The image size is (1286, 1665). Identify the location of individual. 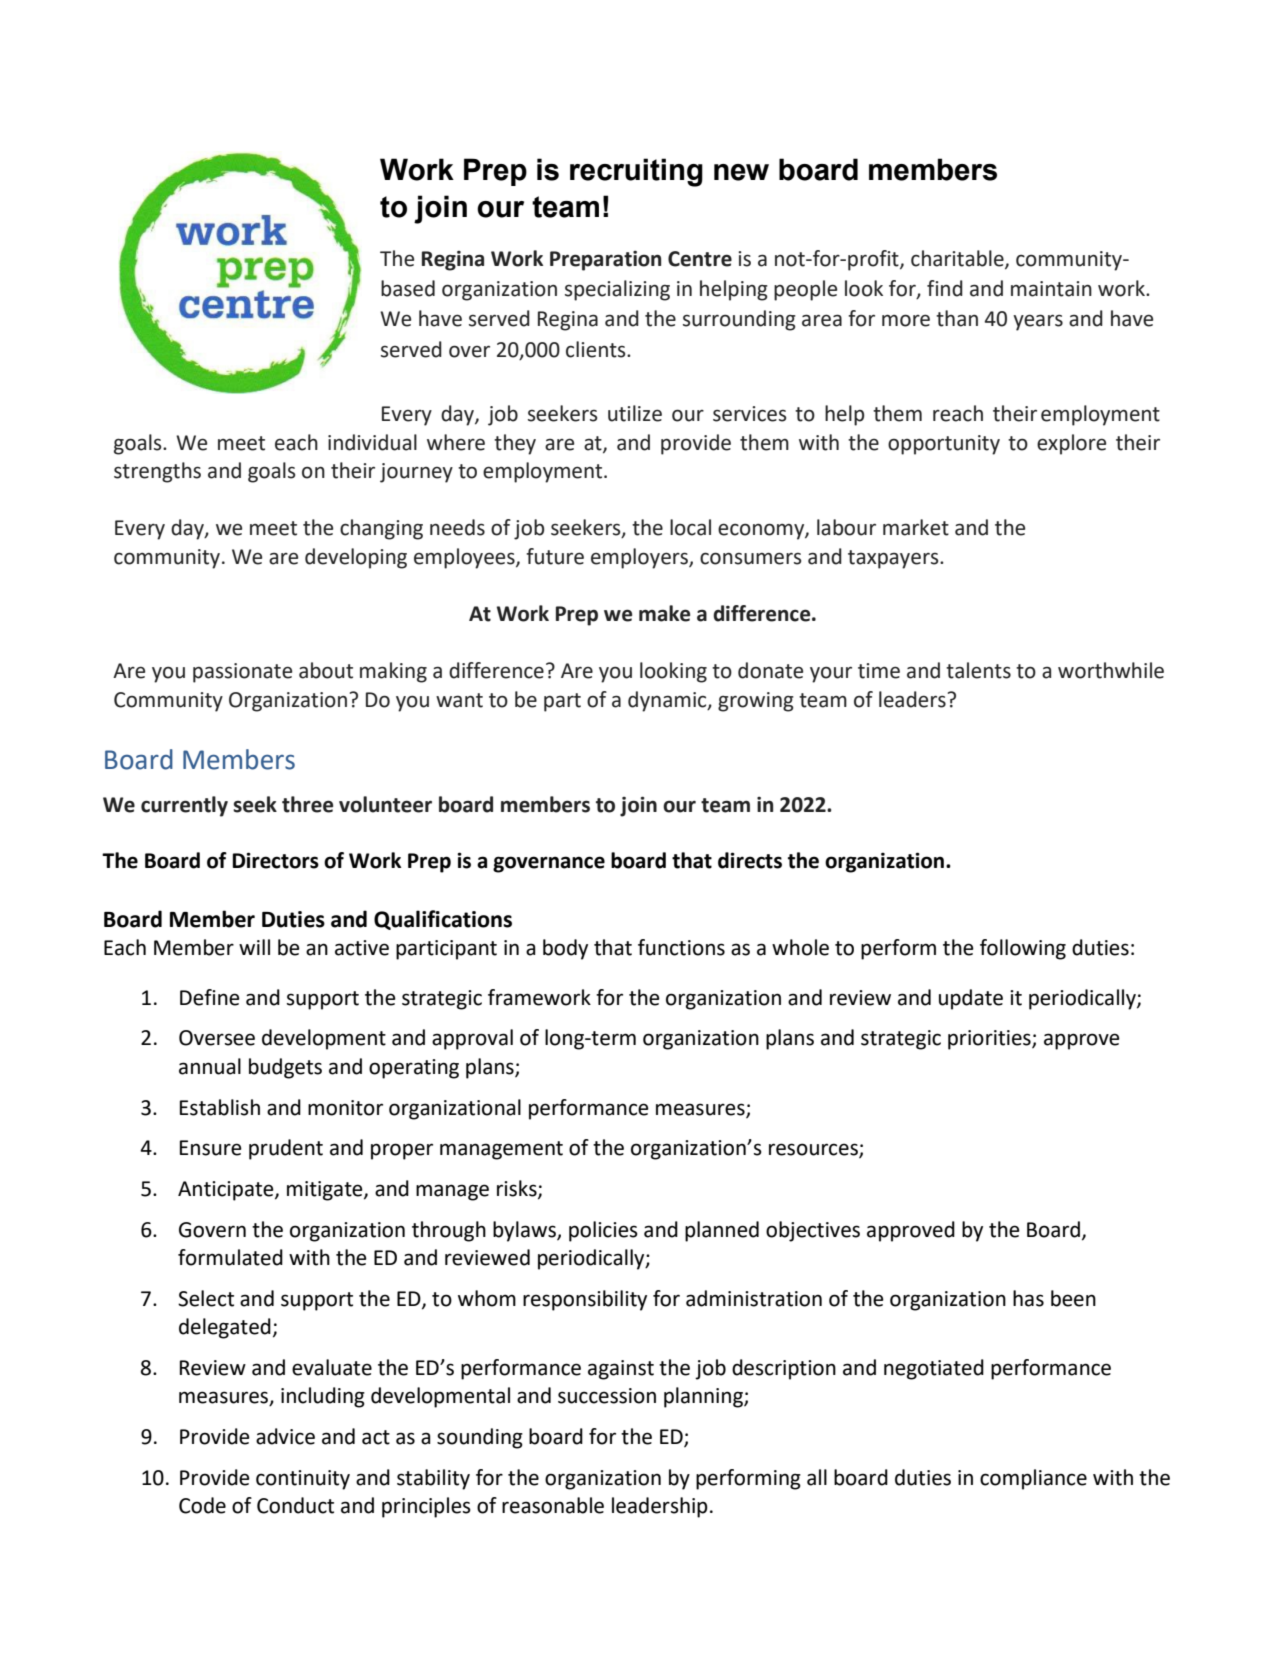
(372, 442).
